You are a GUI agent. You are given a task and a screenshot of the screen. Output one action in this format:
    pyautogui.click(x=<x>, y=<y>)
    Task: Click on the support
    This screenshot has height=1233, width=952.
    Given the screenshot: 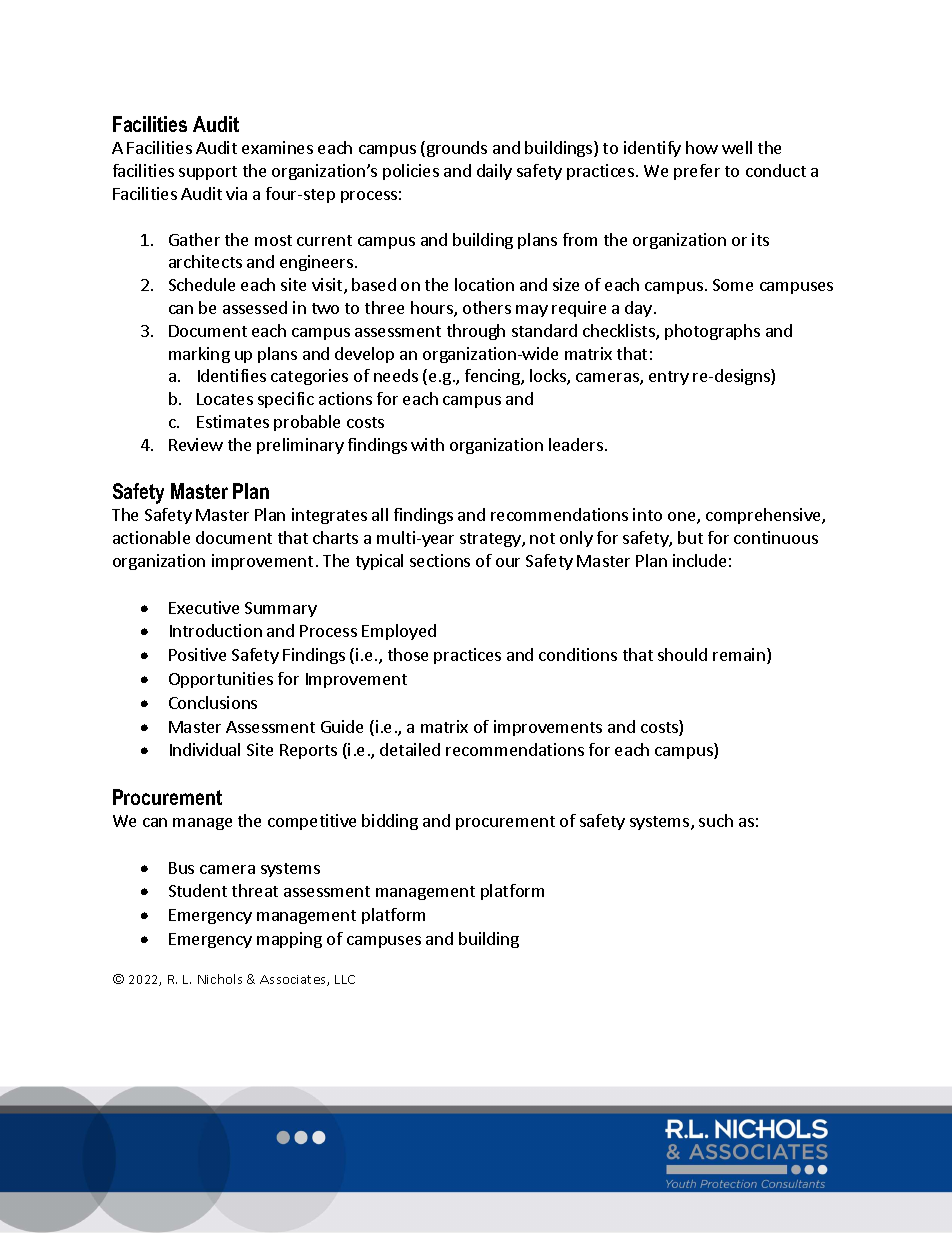 What is the action you would take?
    pyautogui.click(x=208, y=173)
